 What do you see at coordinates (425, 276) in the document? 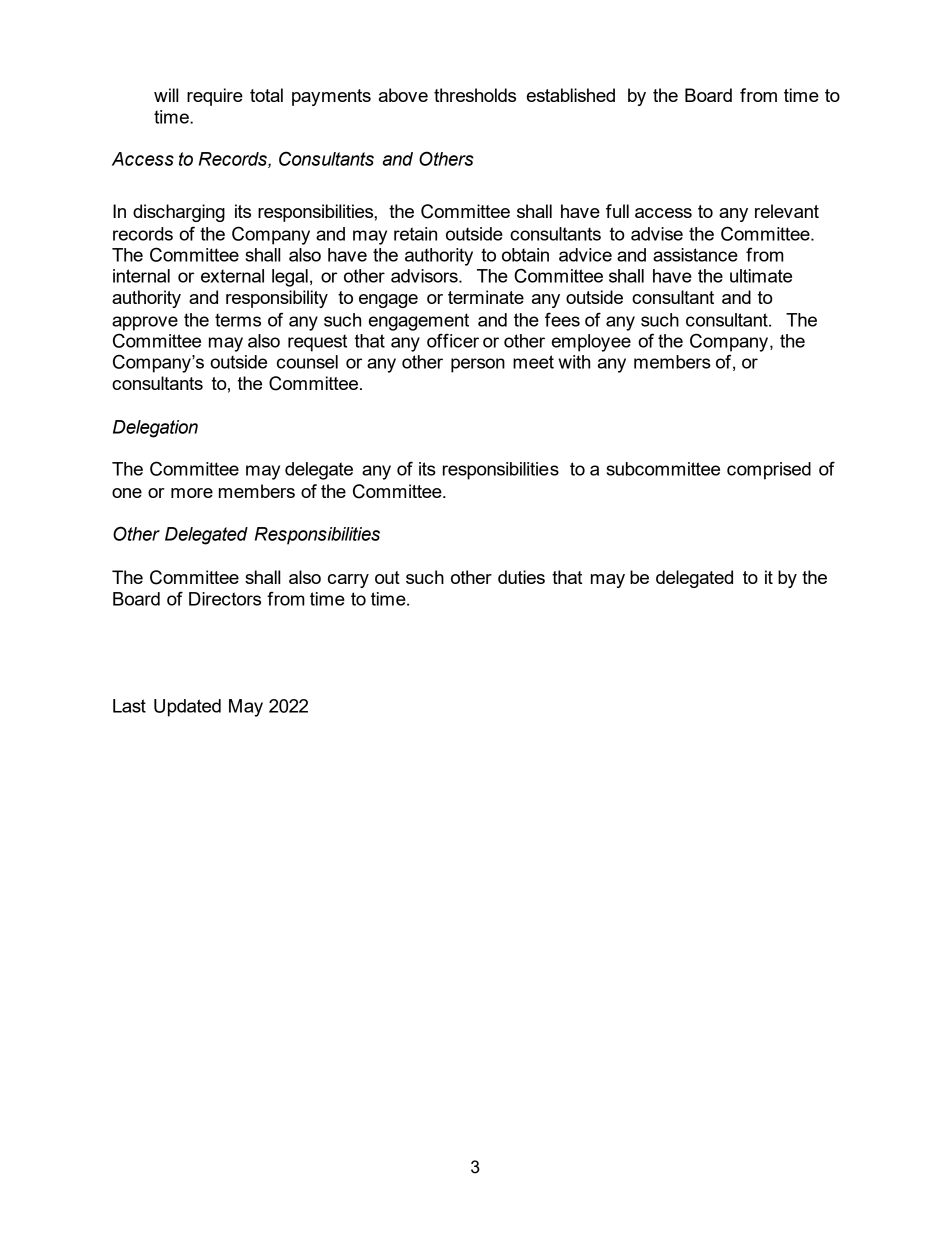
I see `advisors` at bounding box center [425, 276].
